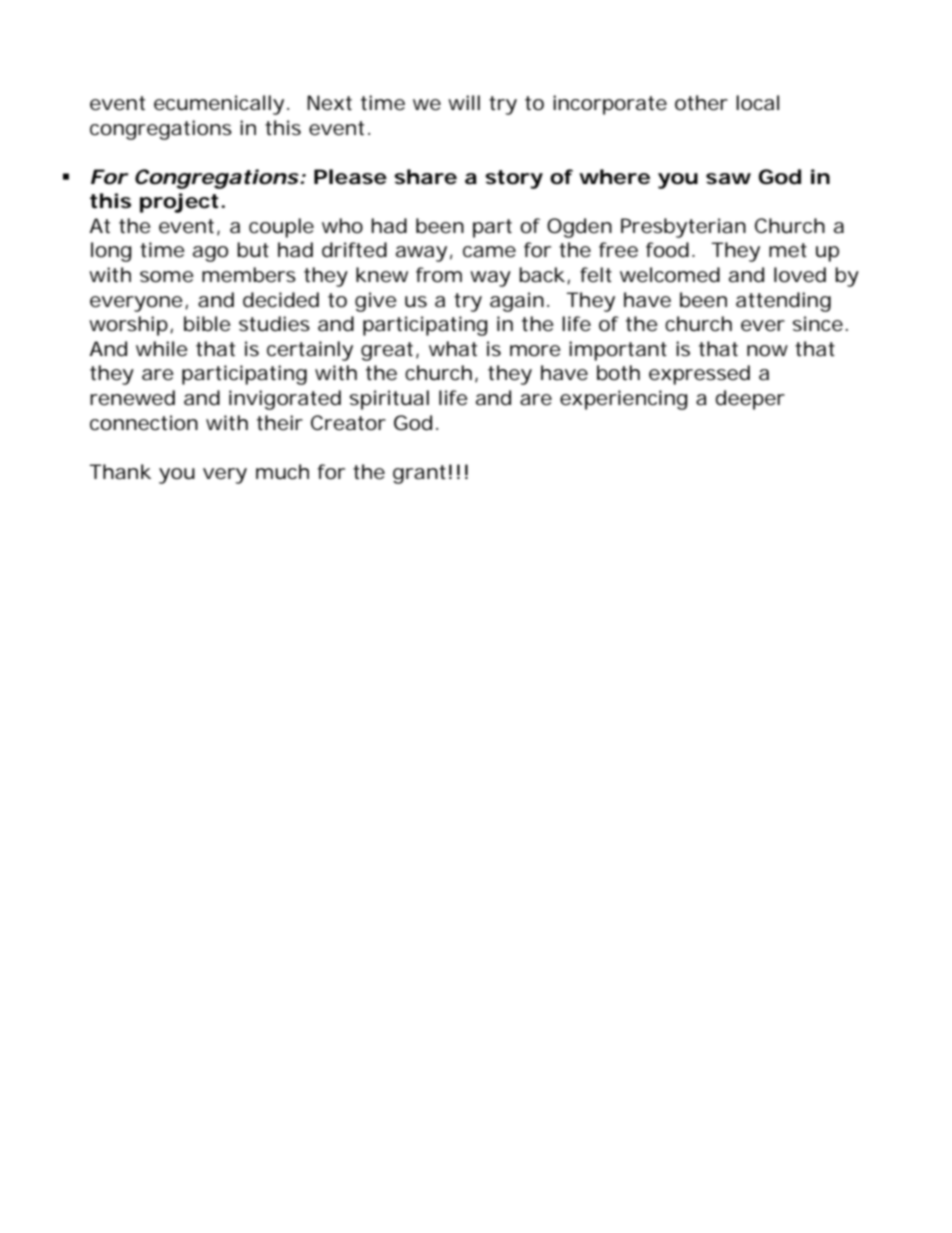 This page has width=952, height=1233. I want to click on story, so click(514, 179).
